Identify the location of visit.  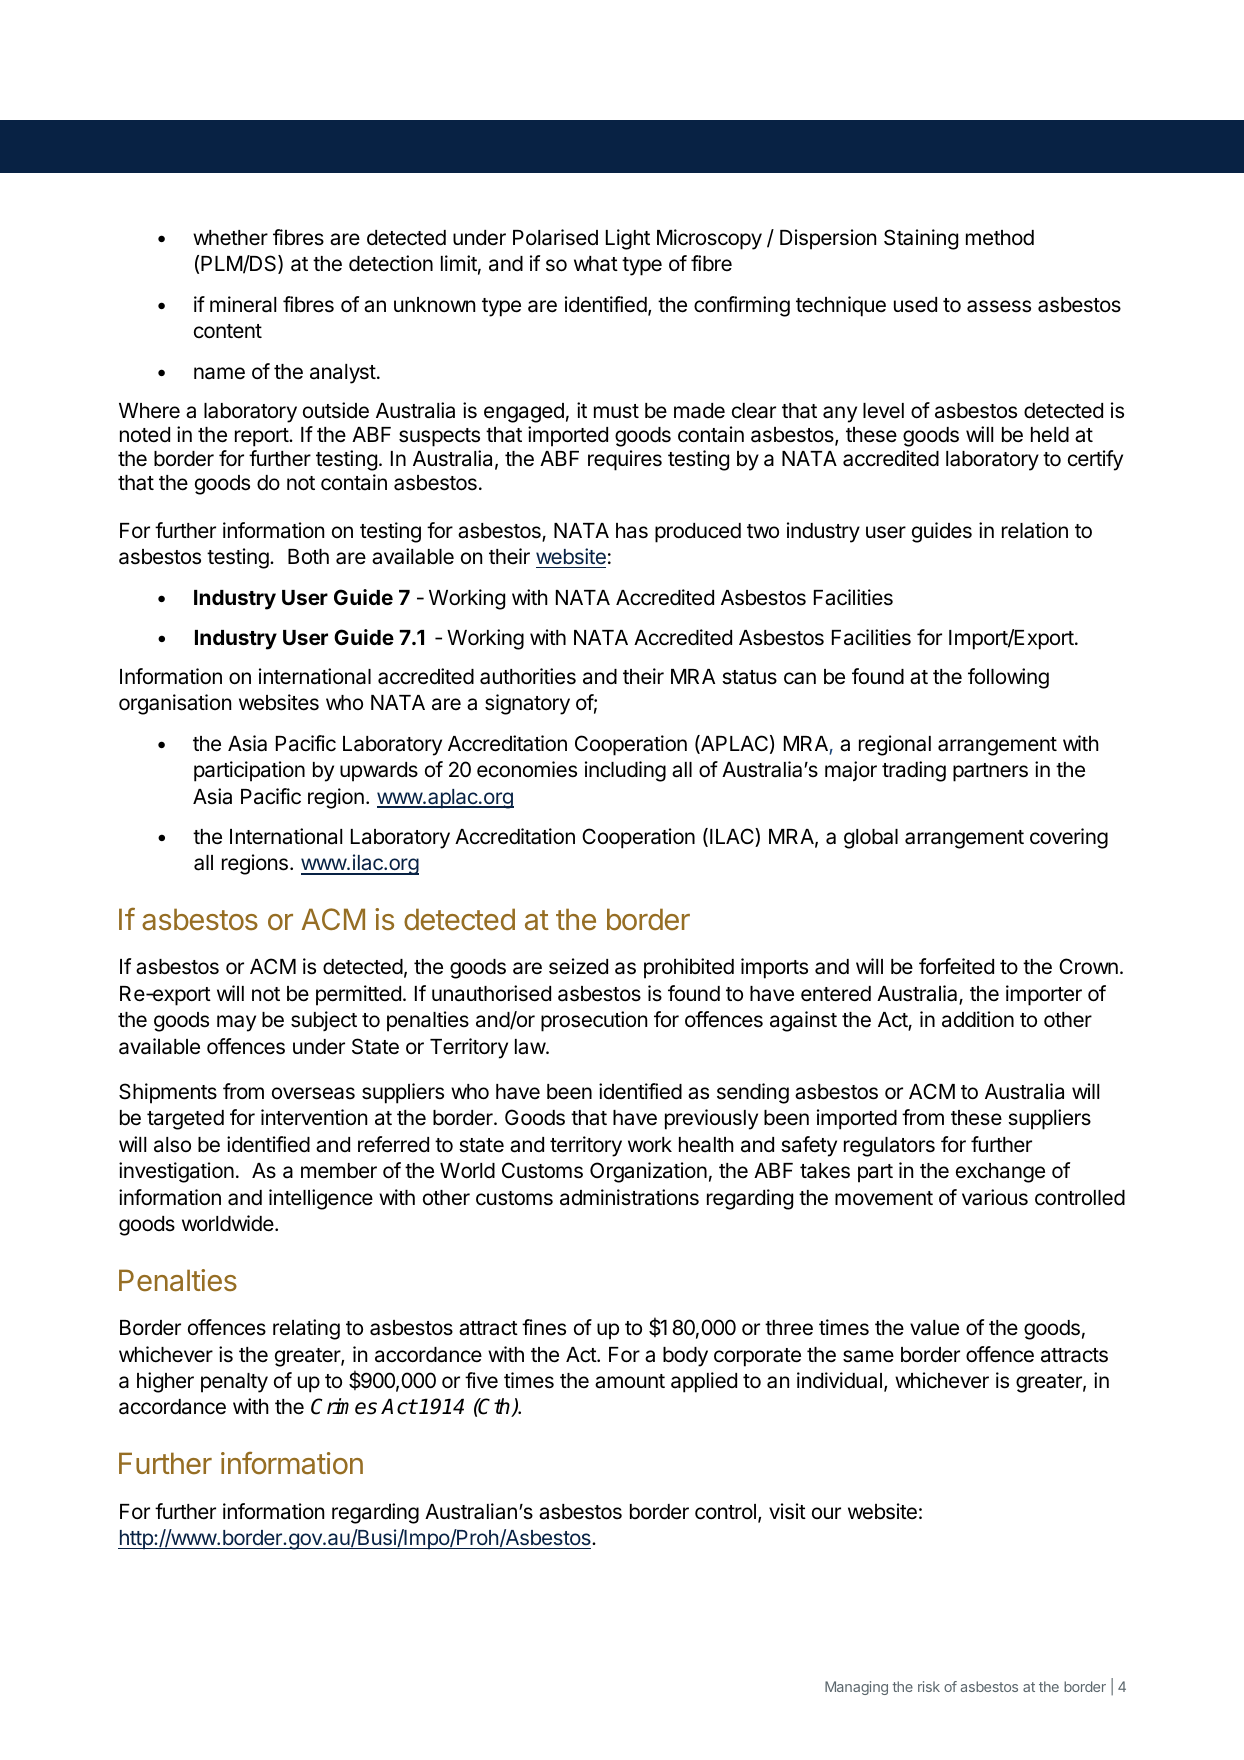
(787, 1511).
